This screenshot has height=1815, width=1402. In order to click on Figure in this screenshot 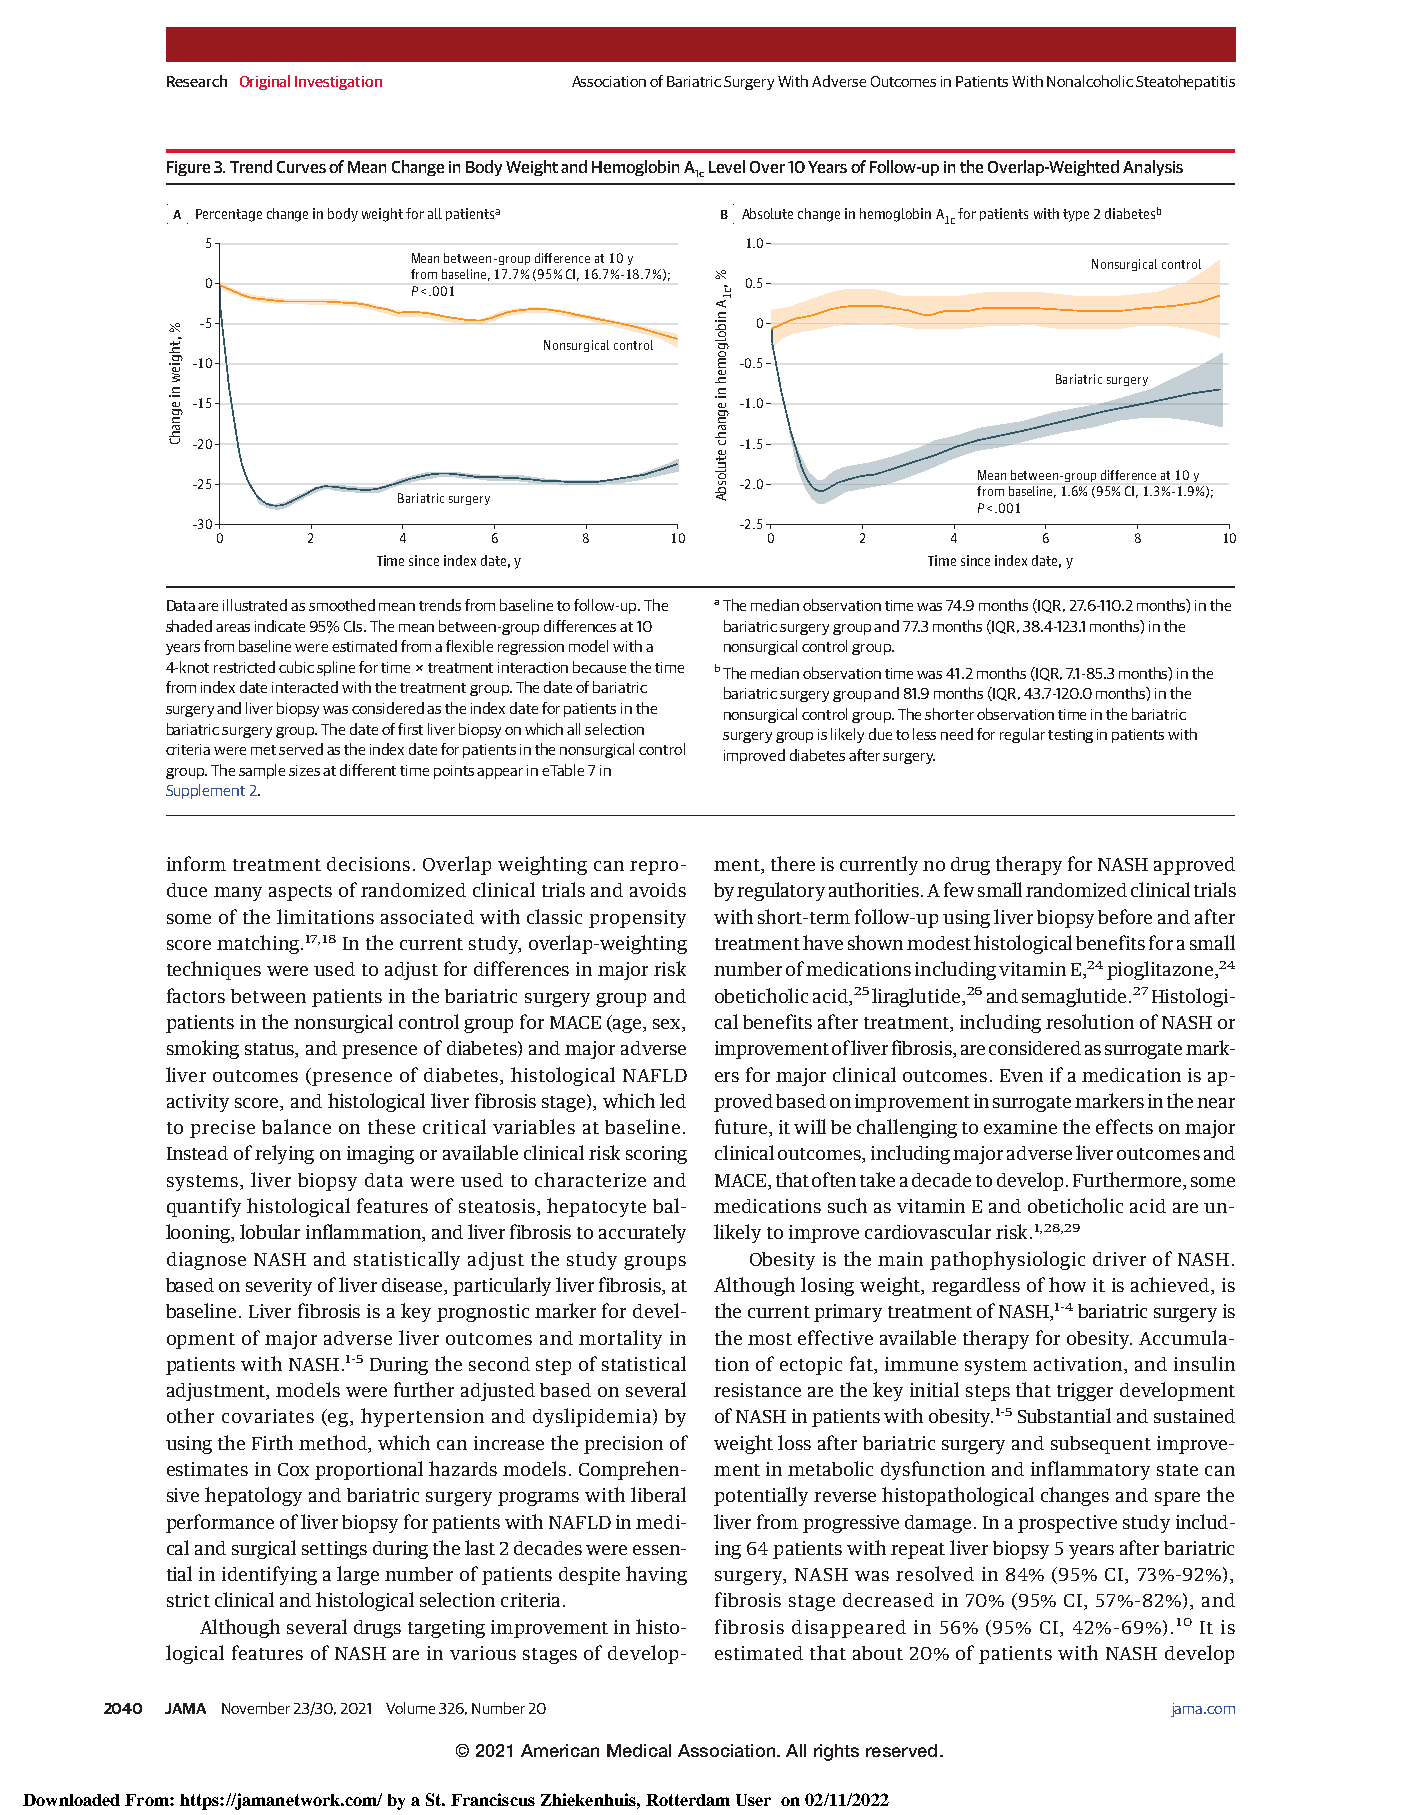, I will do `click(188, 168)`.
